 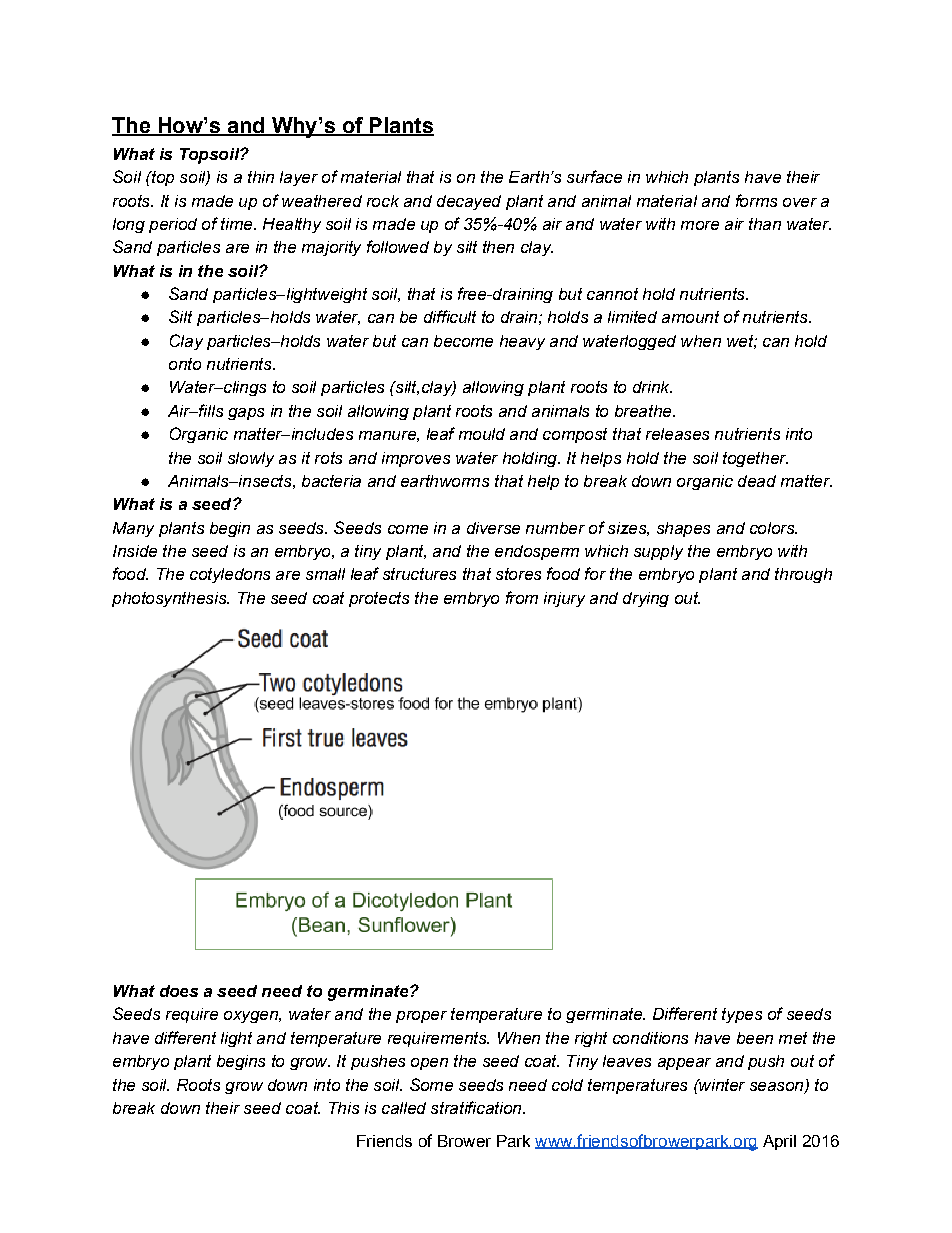 I want to click on proper, so click(x=421, y=1017).
